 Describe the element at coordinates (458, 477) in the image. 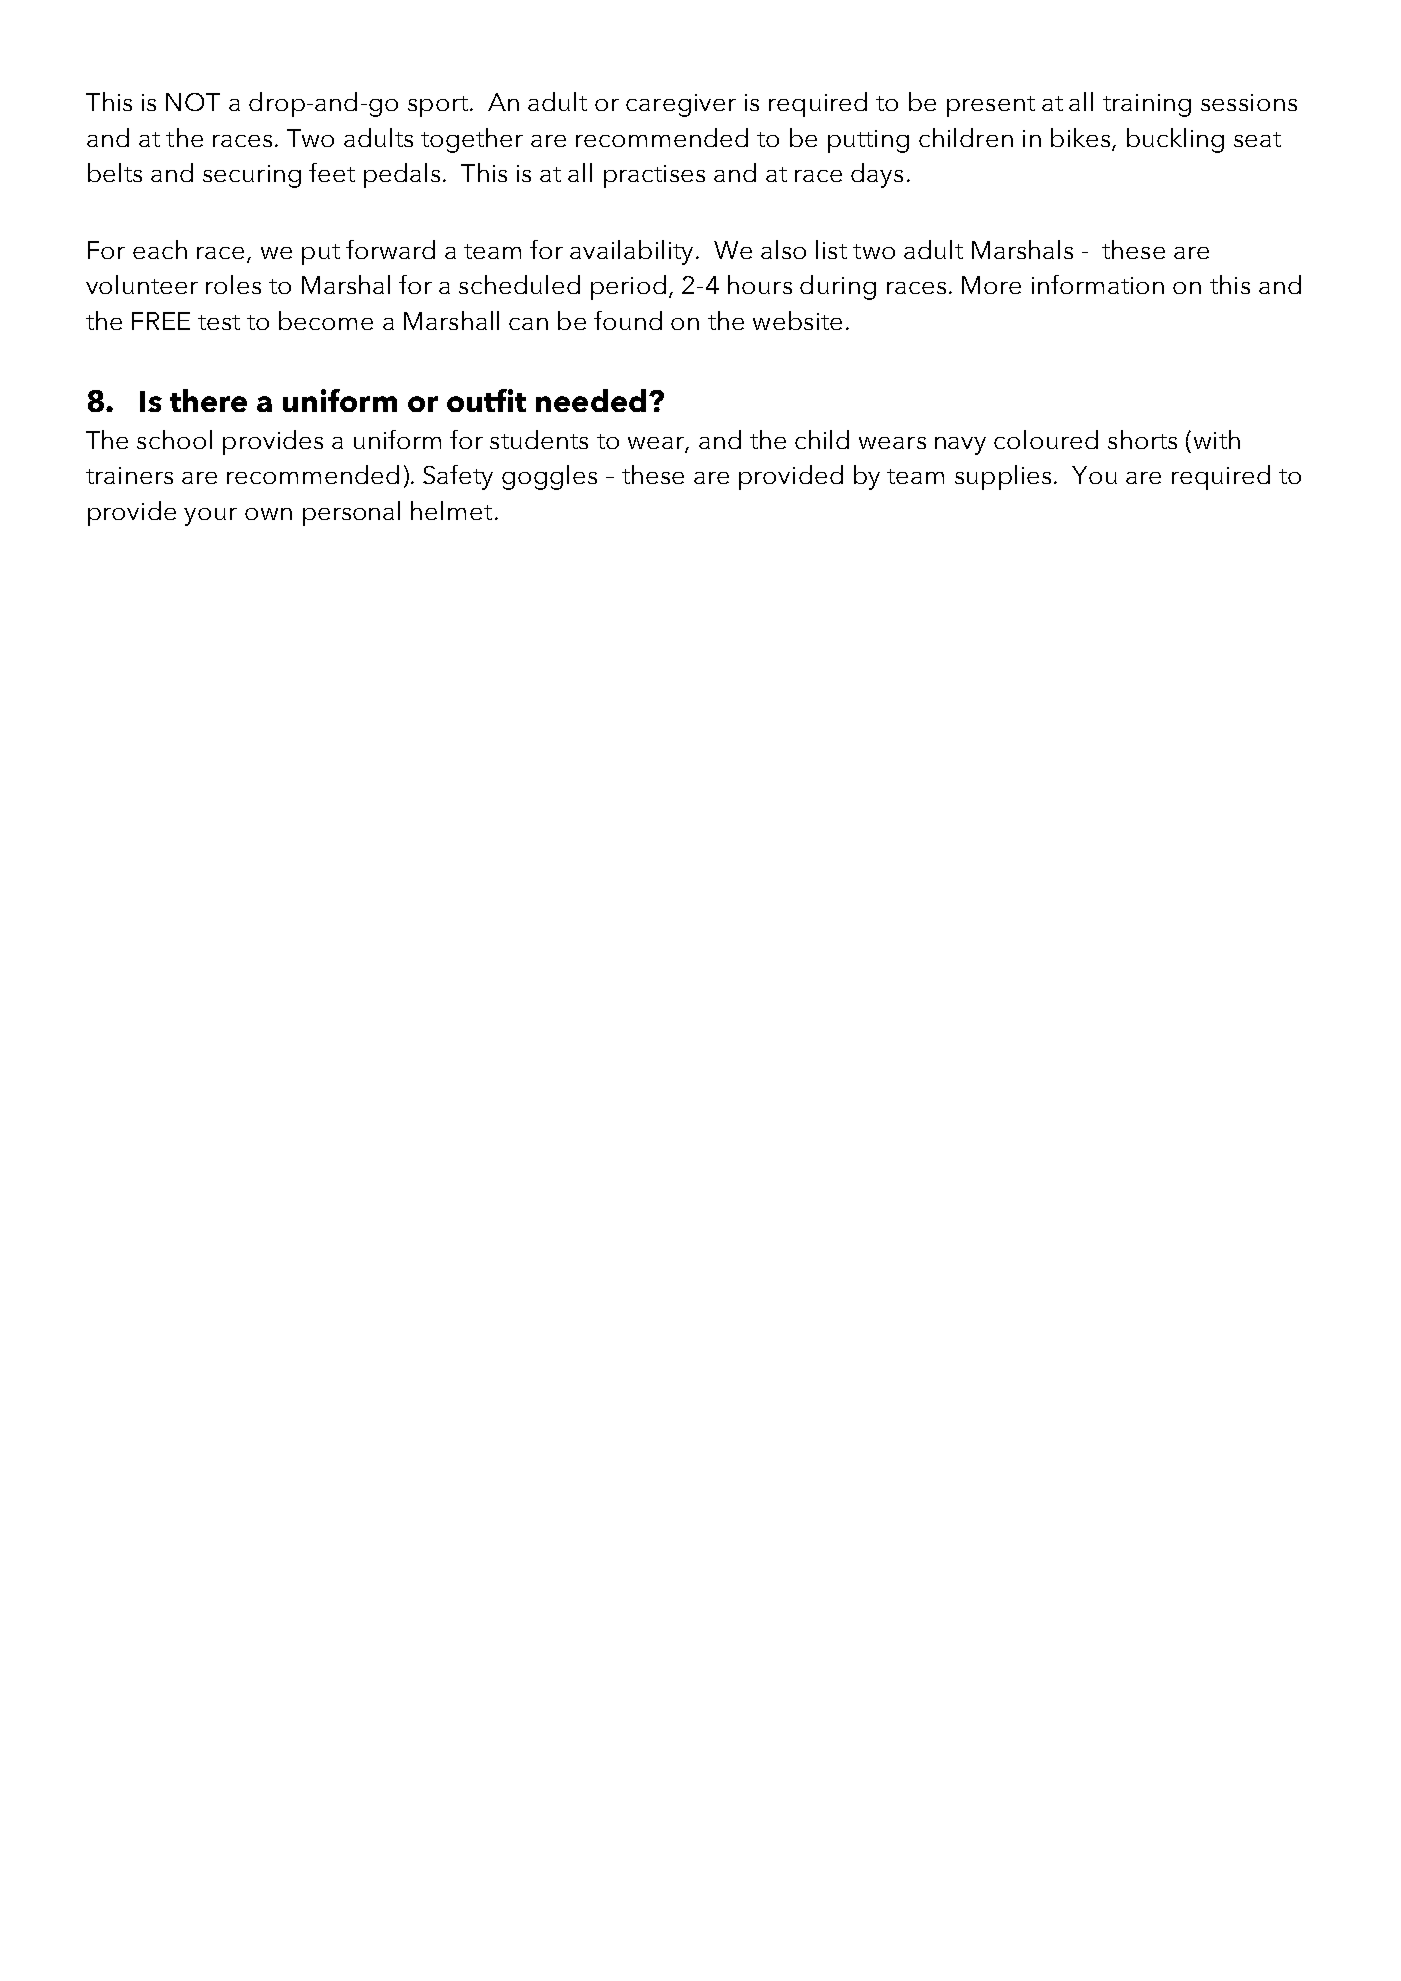

I see `Safety` at that location.
